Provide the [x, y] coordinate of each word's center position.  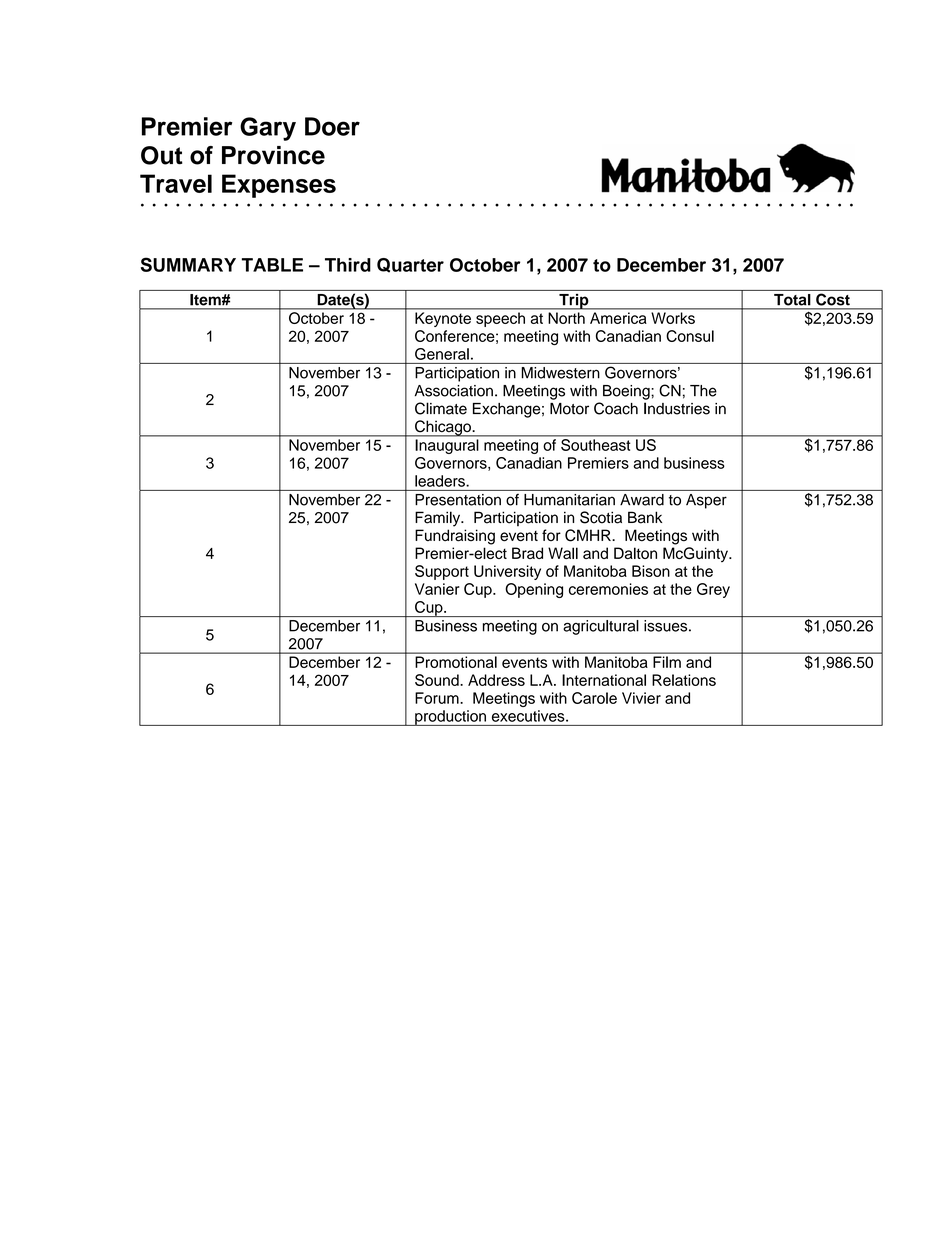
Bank [645, 517]
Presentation [458, 500]
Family [439, 519]
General [442, 354]
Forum [438, 698]
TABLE [272, 265]
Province [273, 155]
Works [673, 318]
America [618, 318]
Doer [332, 126]
